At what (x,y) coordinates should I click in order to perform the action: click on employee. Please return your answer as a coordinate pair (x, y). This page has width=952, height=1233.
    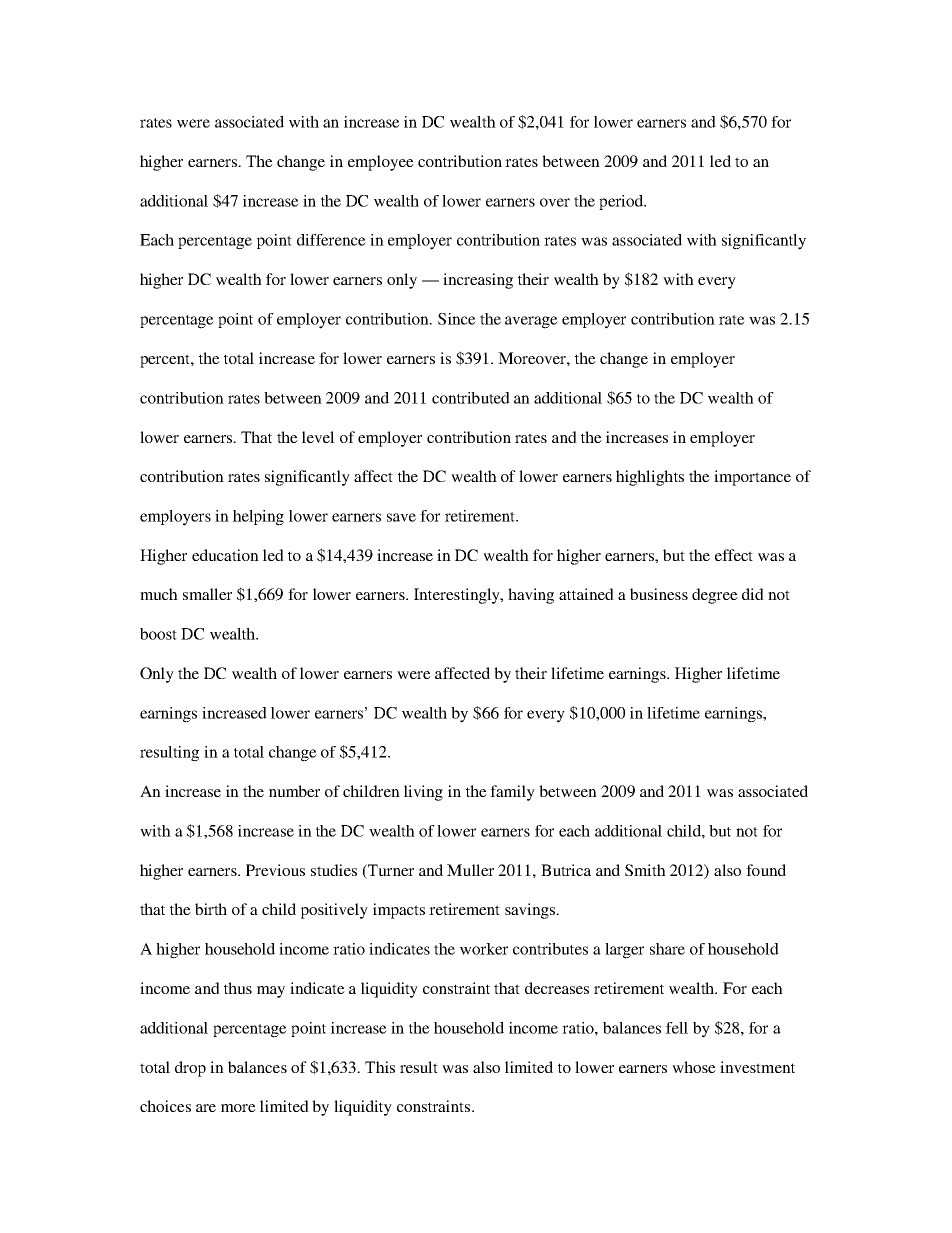
    Looking at the image, I should click on (381, 163).
